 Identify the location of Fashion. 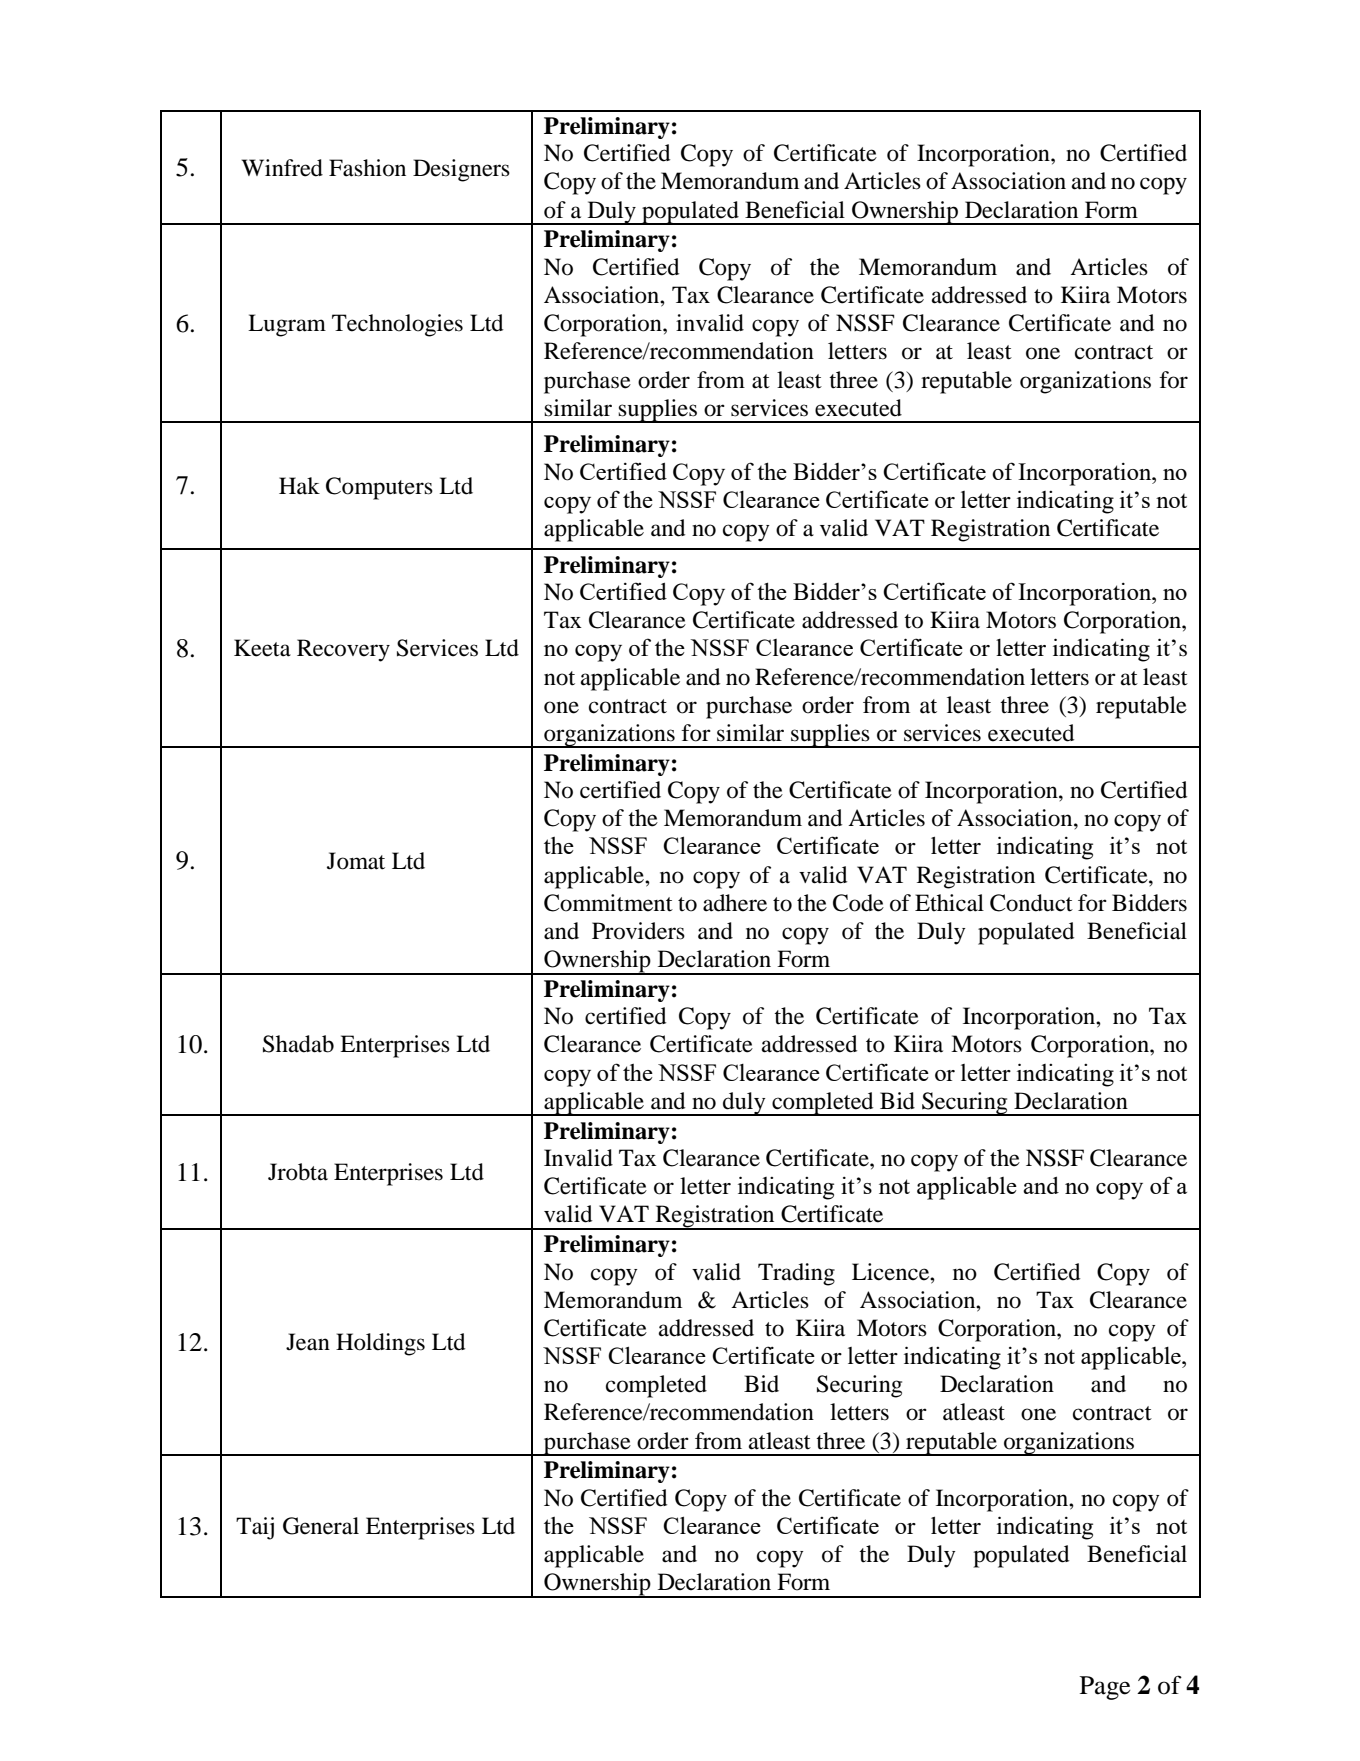
(367, 168).
